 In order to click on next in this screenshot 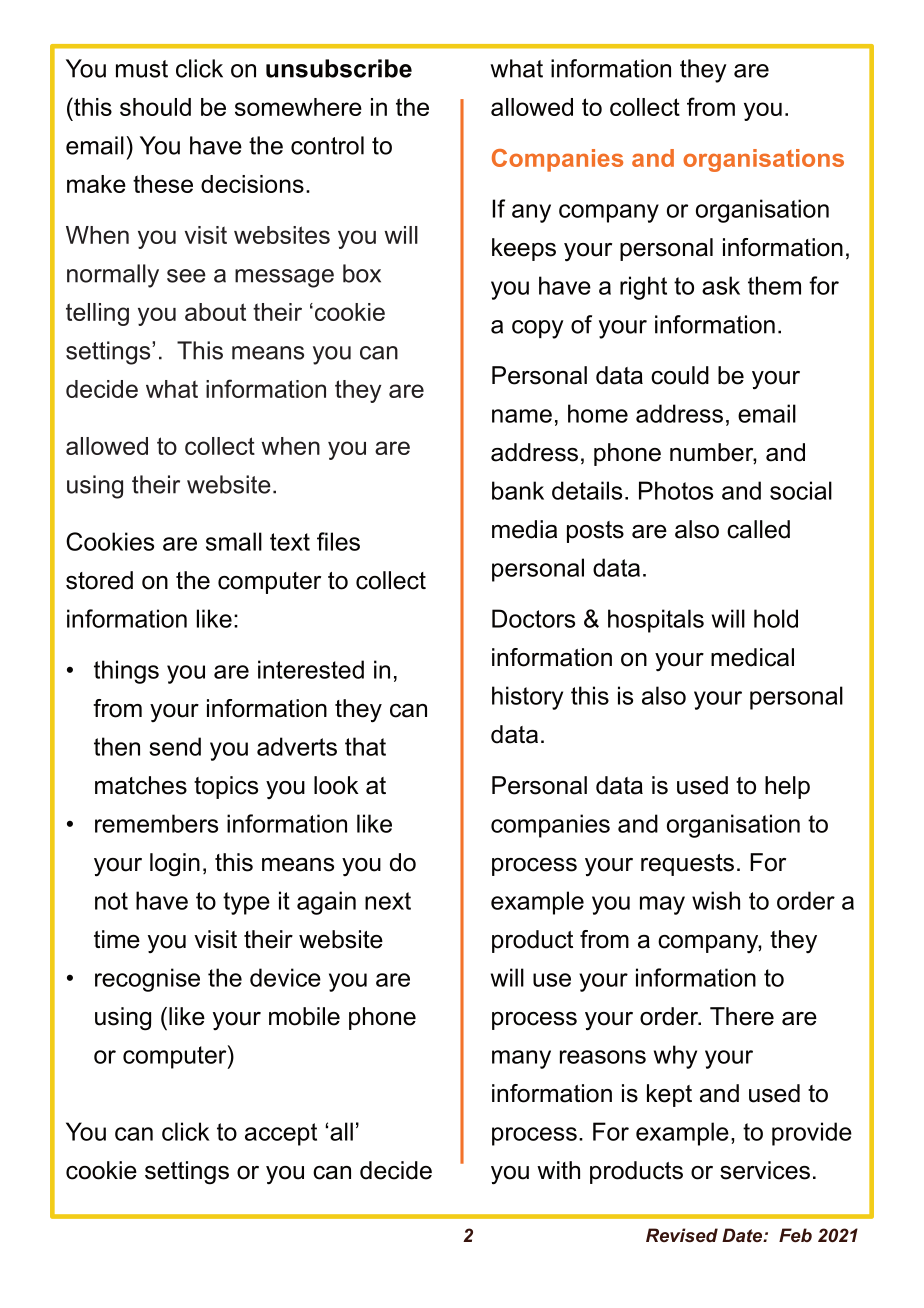, I will do `click(388, 901)`.
